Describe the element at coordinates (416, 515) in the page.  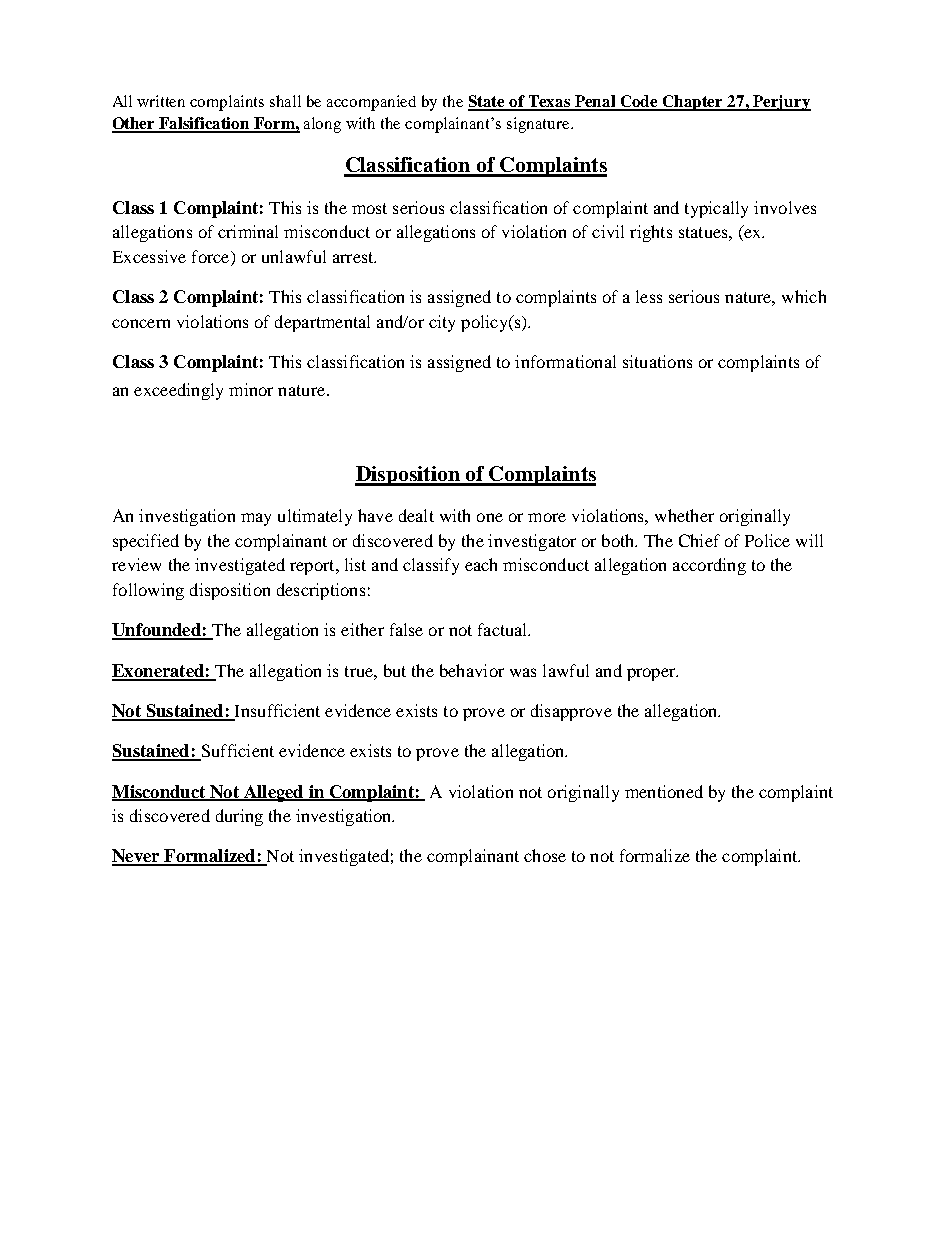
I see `dealt` at that location.
